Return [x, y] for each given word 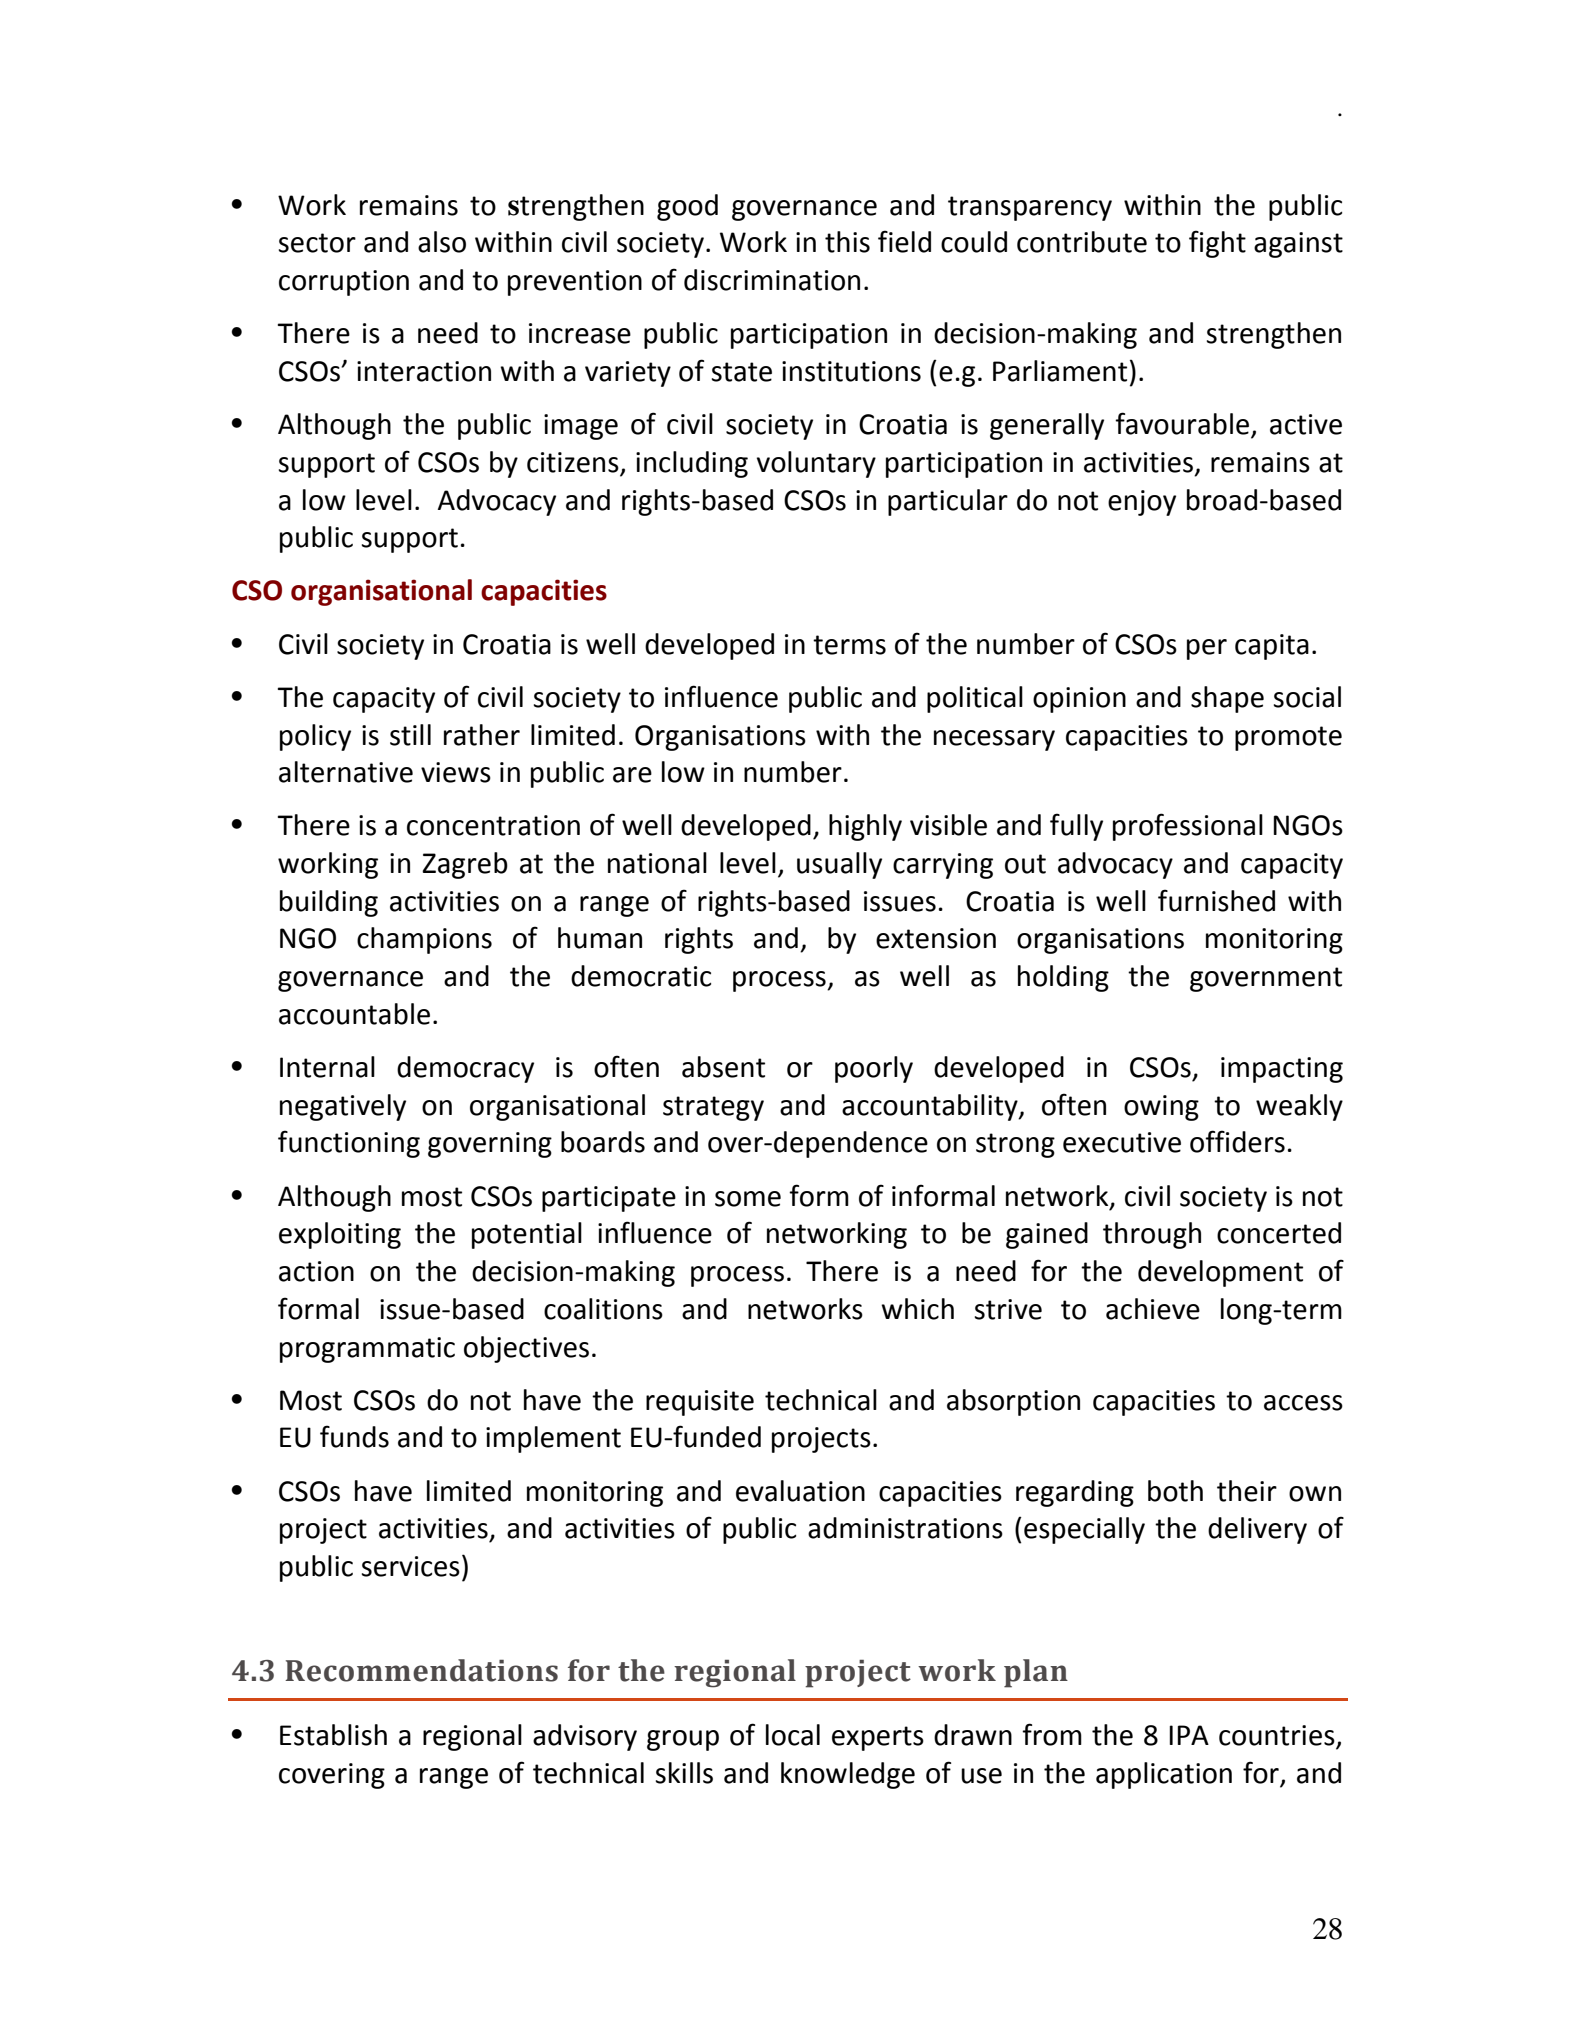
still [410, 735]
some [748, 1199]
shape [1227, 699]
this [847, 242]
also [442, 242]
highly [865, 827]
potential [527, 1235]
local [793, 1735]
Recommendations [421, 1670]
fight [1217, 244]
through [1152, 1235]
